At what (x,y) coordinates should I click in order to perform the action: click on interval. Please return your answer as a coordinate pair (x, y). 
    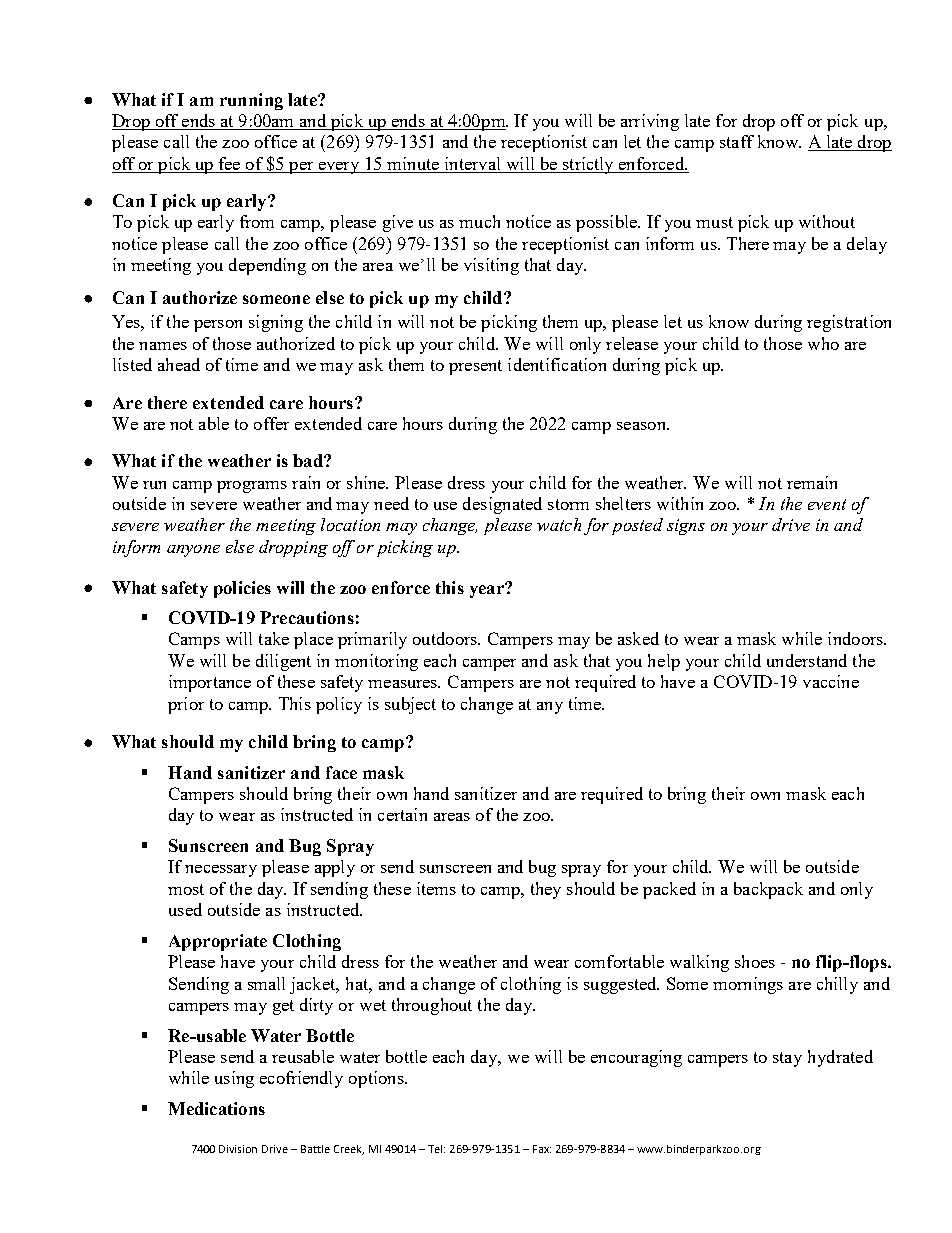
    Looking at the image, I should click on (472, 165).
